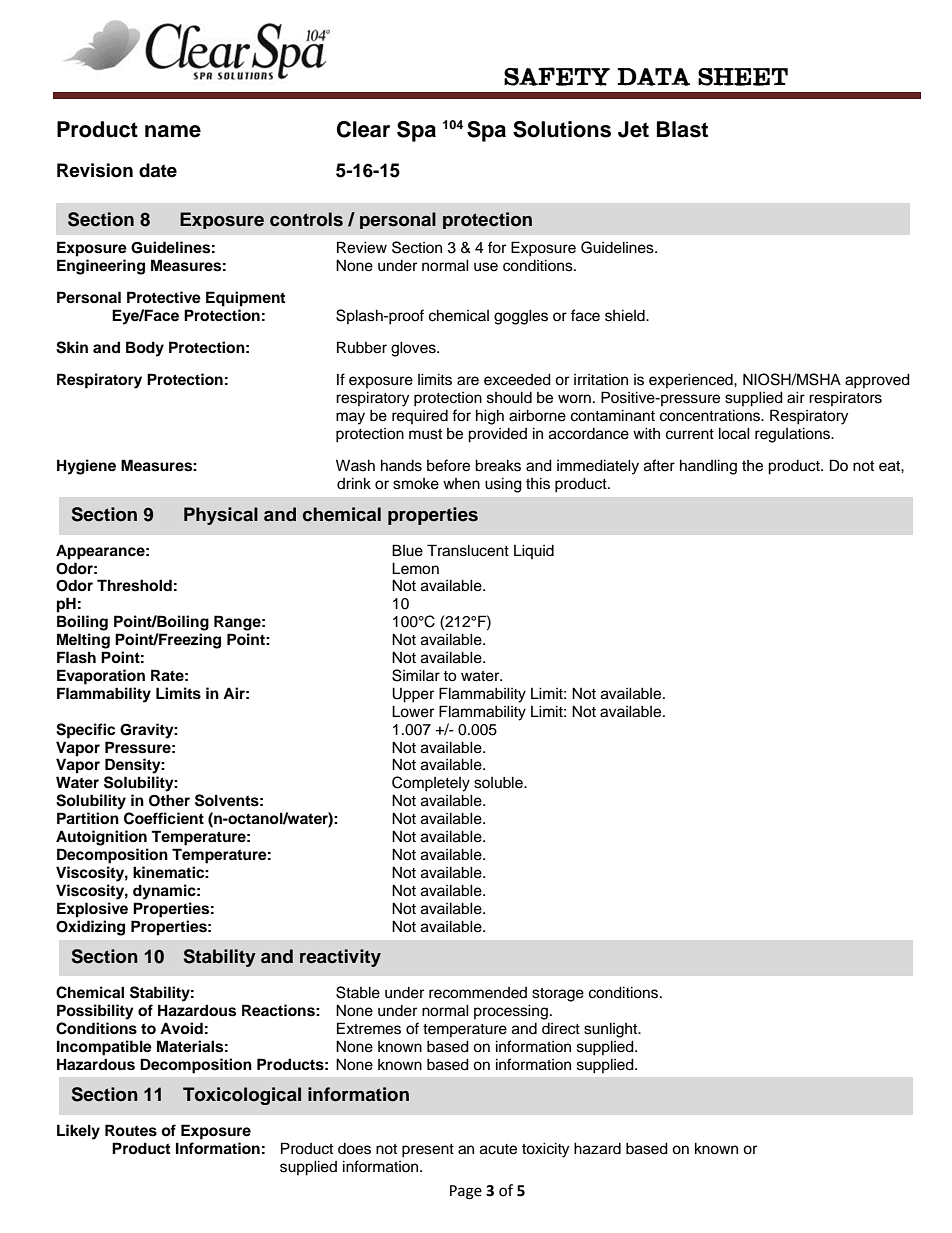 This screenshot has width=952, height=1233. What do you see at coordinates (708, 467) in the screenshot?
I see `handling` at bounding box center [708, 467].
